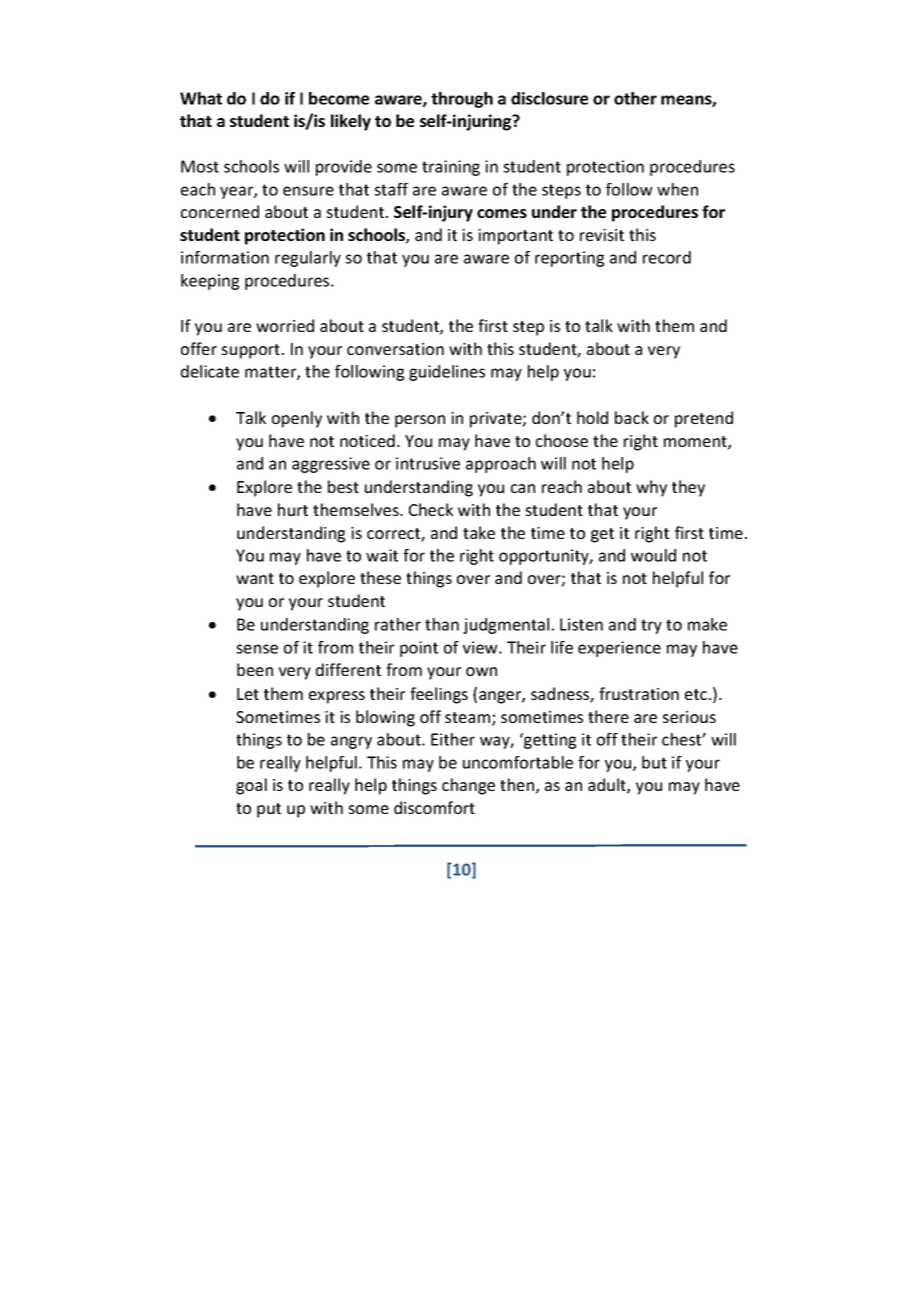 This screenshot has width=924, height=1308. Describe the element at coordinates (297, 419) in the screenshot. I see `openly` at that location.
